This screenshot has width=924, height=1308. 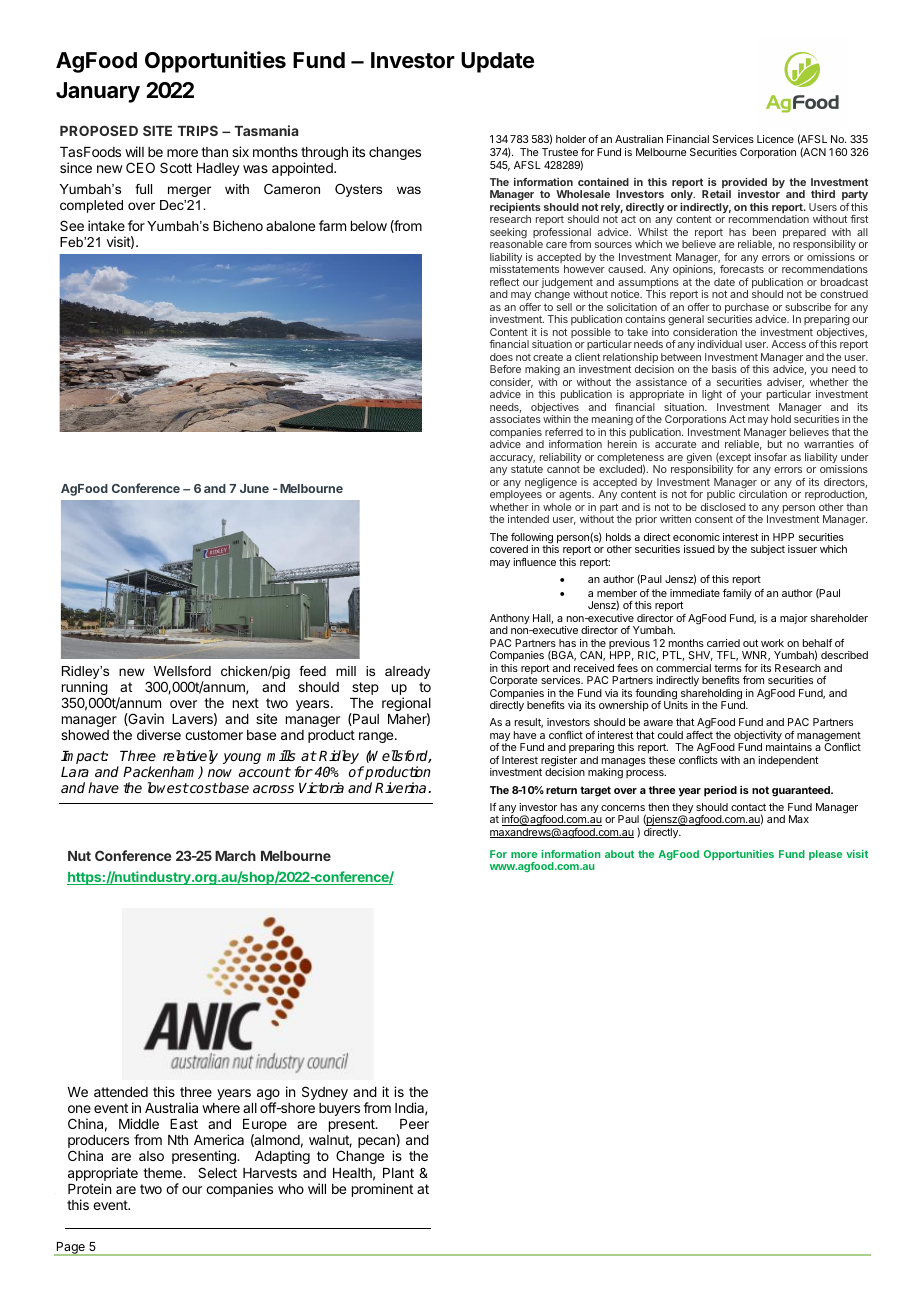 I want to click on Trustee, so click(x=560, y=152).
